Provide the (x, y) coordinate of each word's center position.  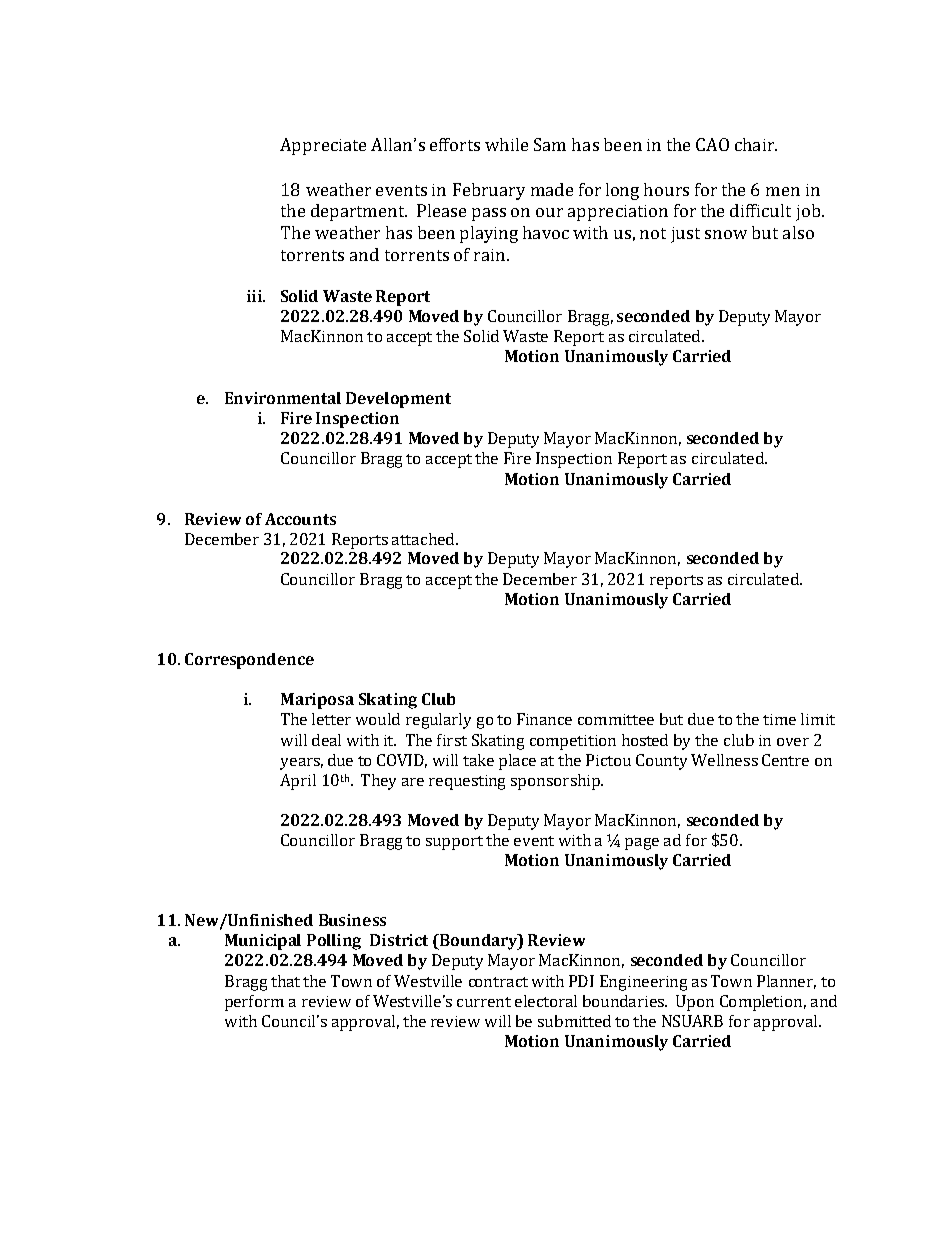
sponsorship (556, 782)
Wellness (724, 760)
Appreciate (323, 146)
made (552, 189)
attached (424, 539)
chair (756, 144)
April (298, 782)
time (779, 719)
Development (398, 400)
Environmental (283, 398)
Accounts (300, 519)
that (285, 981)
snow (726, 234)
